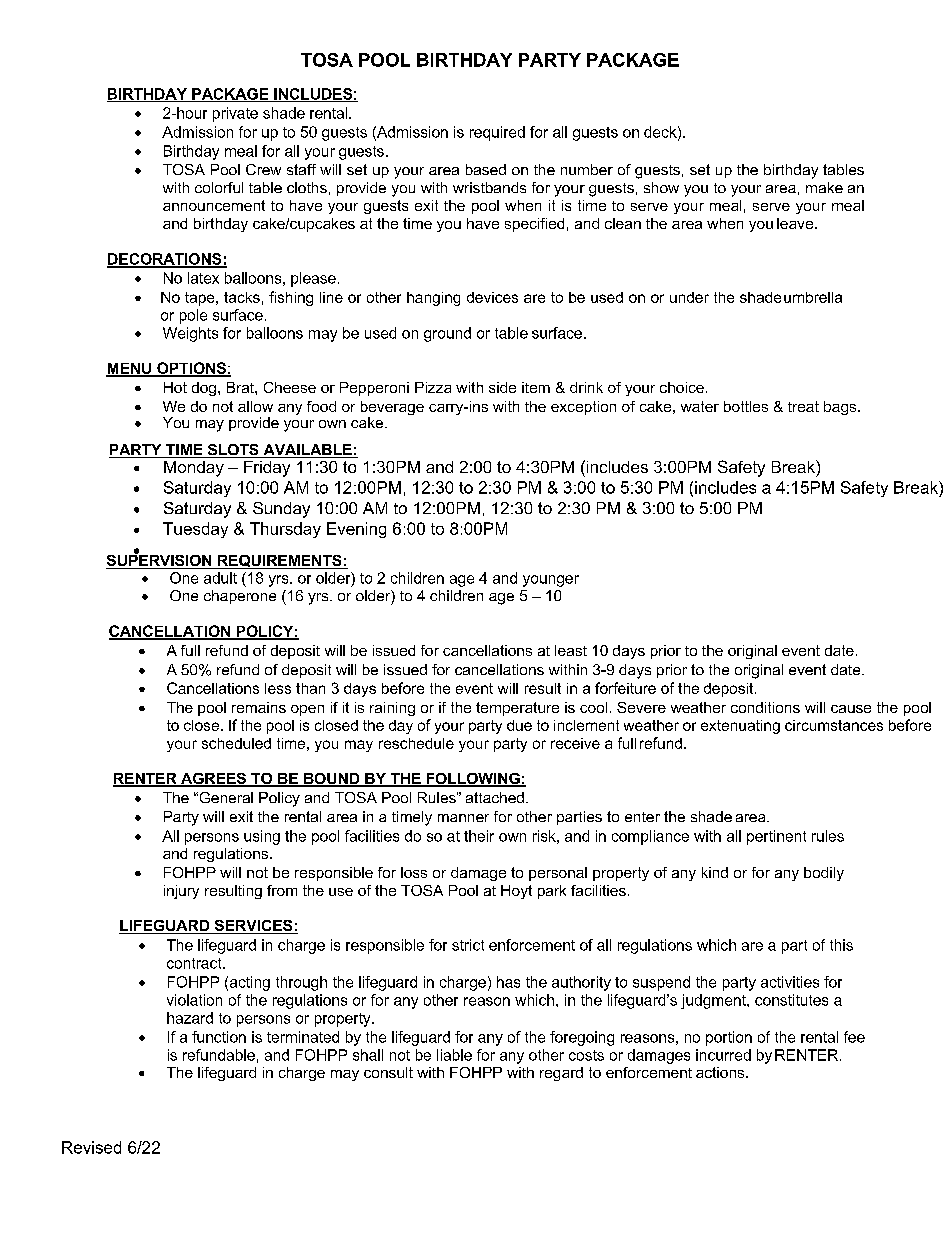 The height and width of the document is (1233, 952). I want to click on Monday, so click(194, 469).
